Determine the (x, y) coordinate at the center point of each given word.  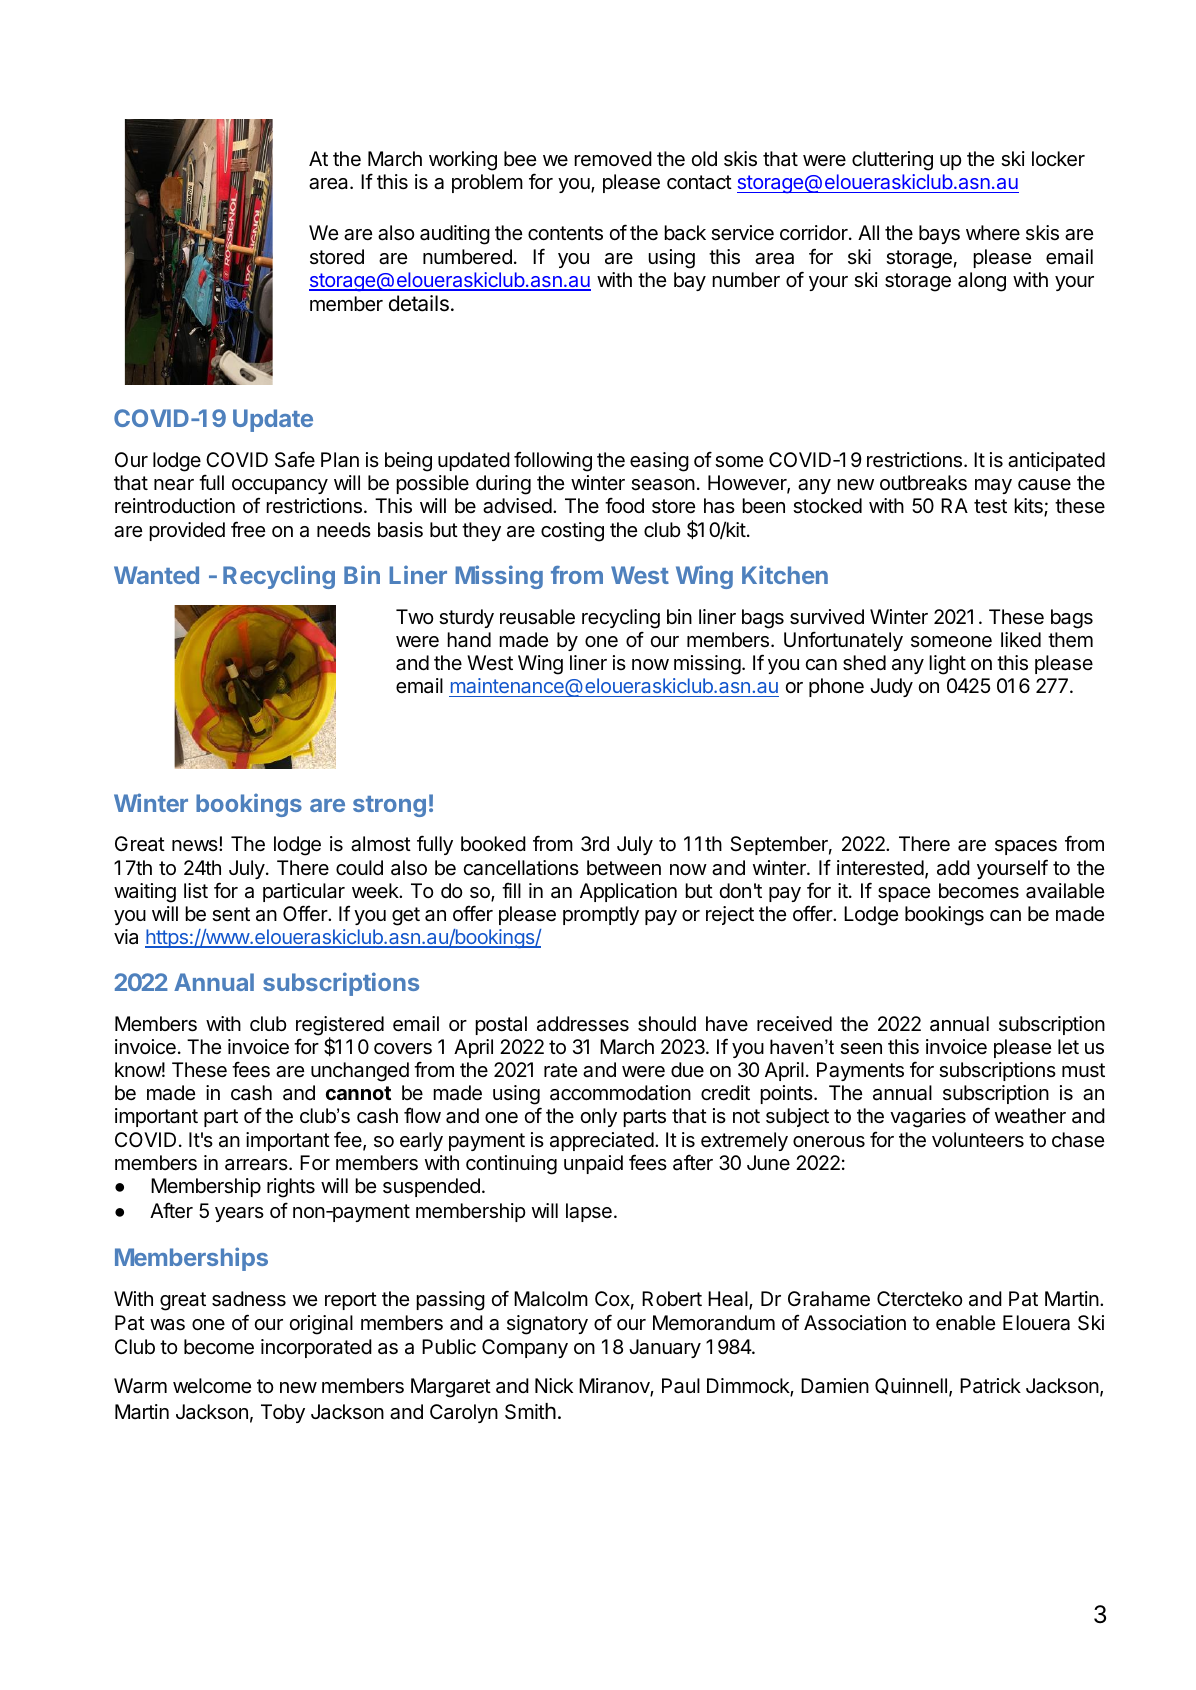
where (993, 232)
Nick (554, 1385)
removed (613, 159)
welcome (212, 1385)
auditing (455, 235)
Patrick (990, 1386)
